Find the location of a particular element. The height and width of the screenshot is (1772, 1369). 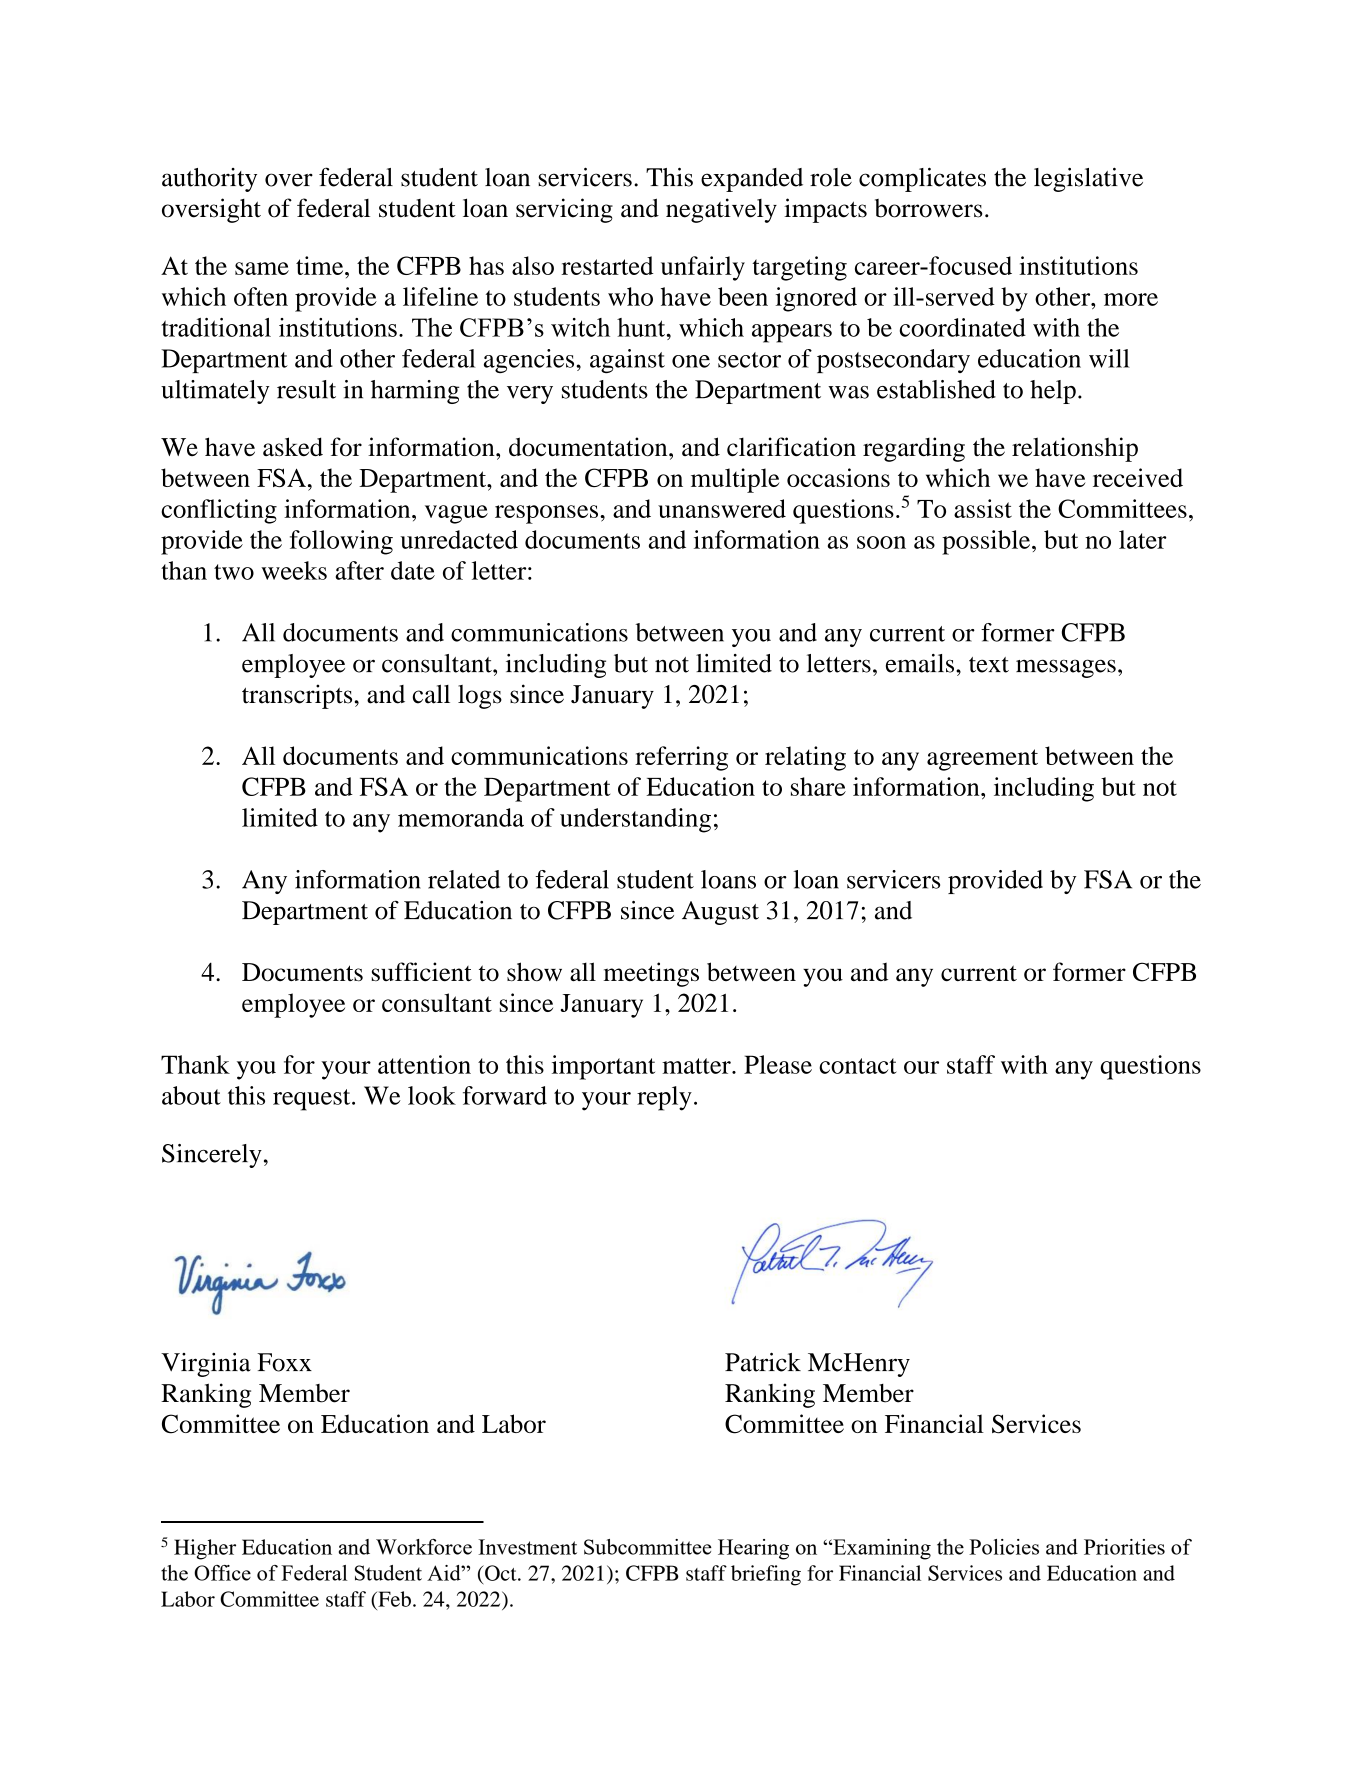

messages is located at coordinates (1066, 668).
